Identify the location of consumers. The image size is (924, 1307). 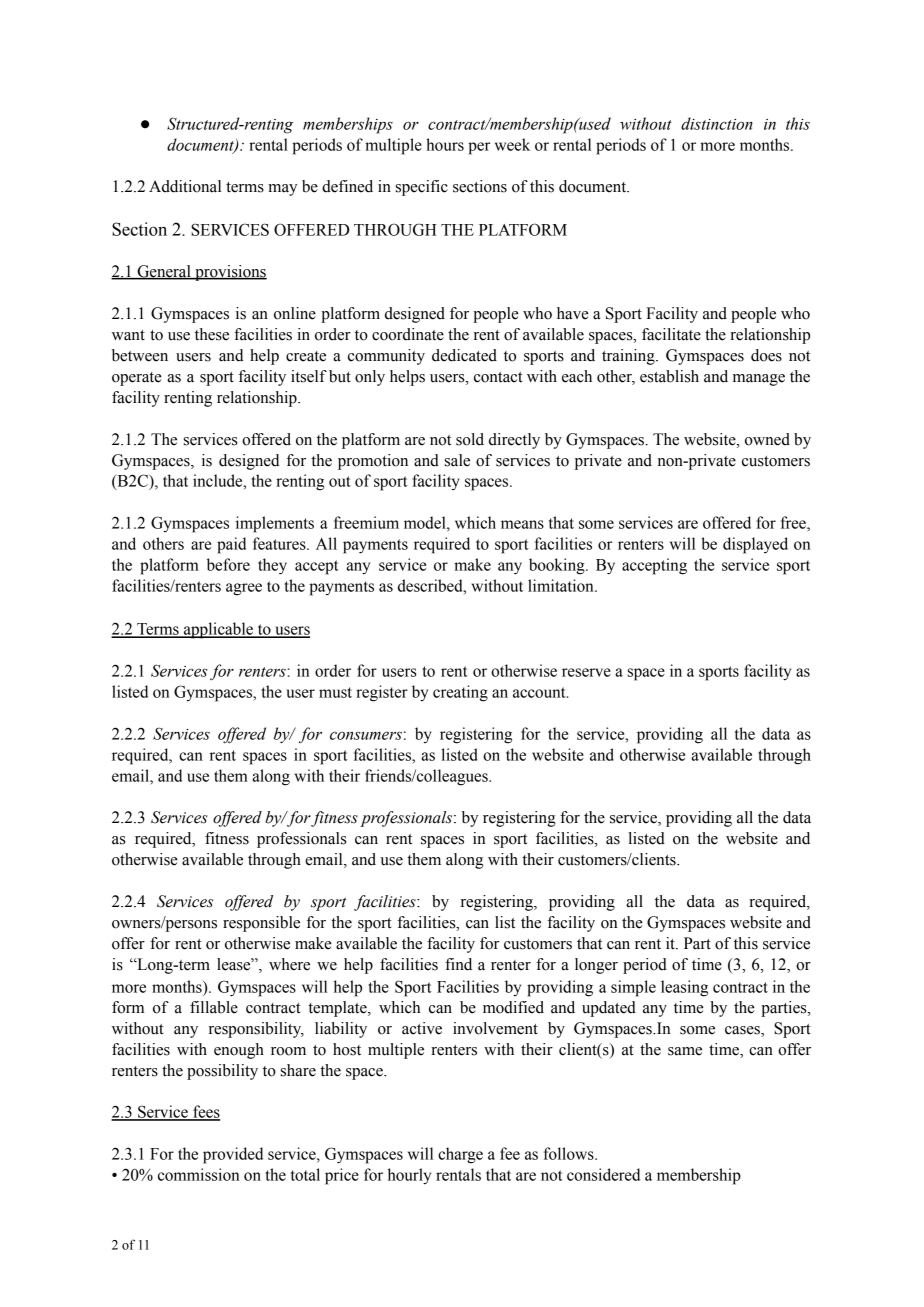
(366, 735).
